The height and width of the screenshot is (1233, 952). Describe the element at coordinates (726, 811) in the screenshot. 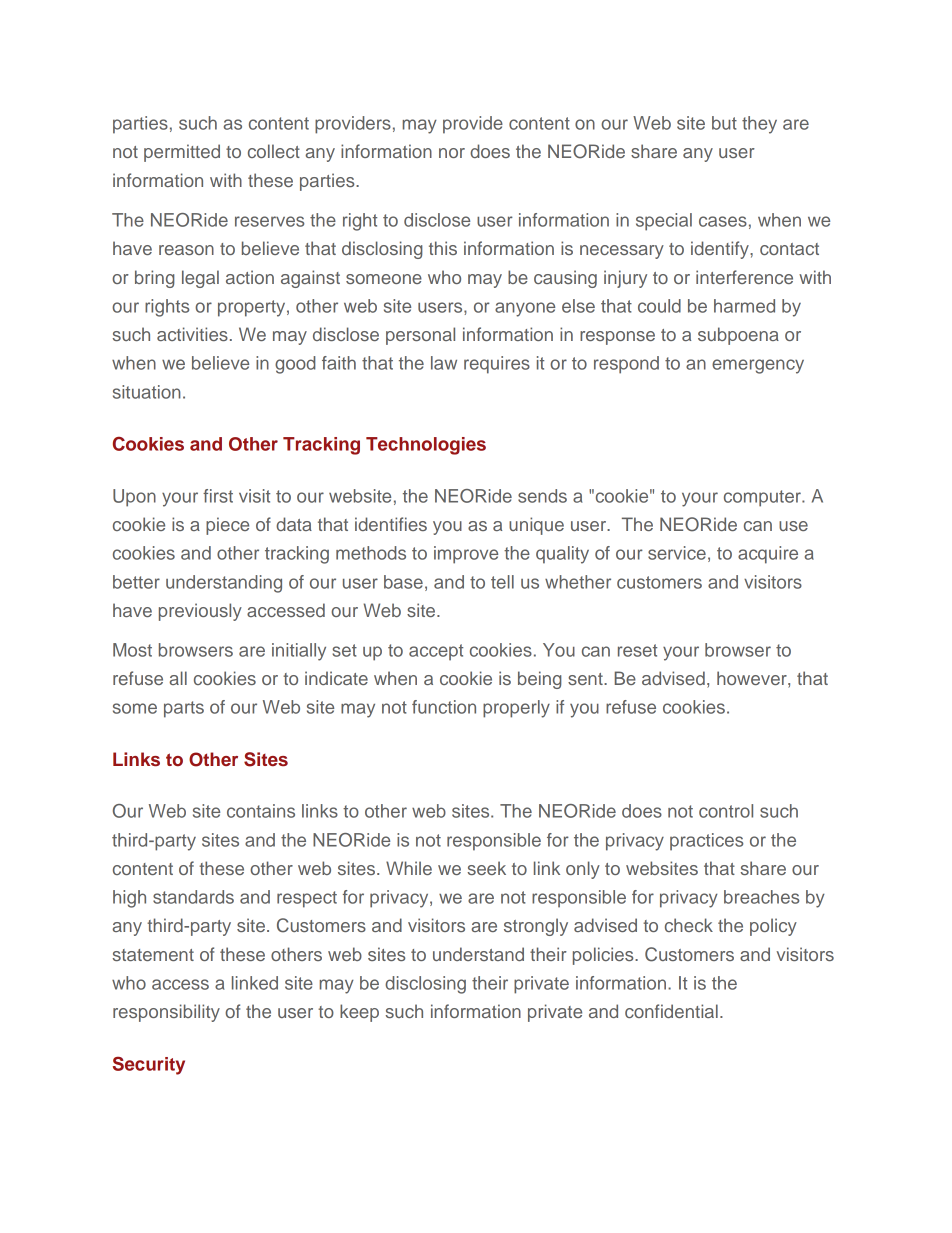

I see `control` at that location.
